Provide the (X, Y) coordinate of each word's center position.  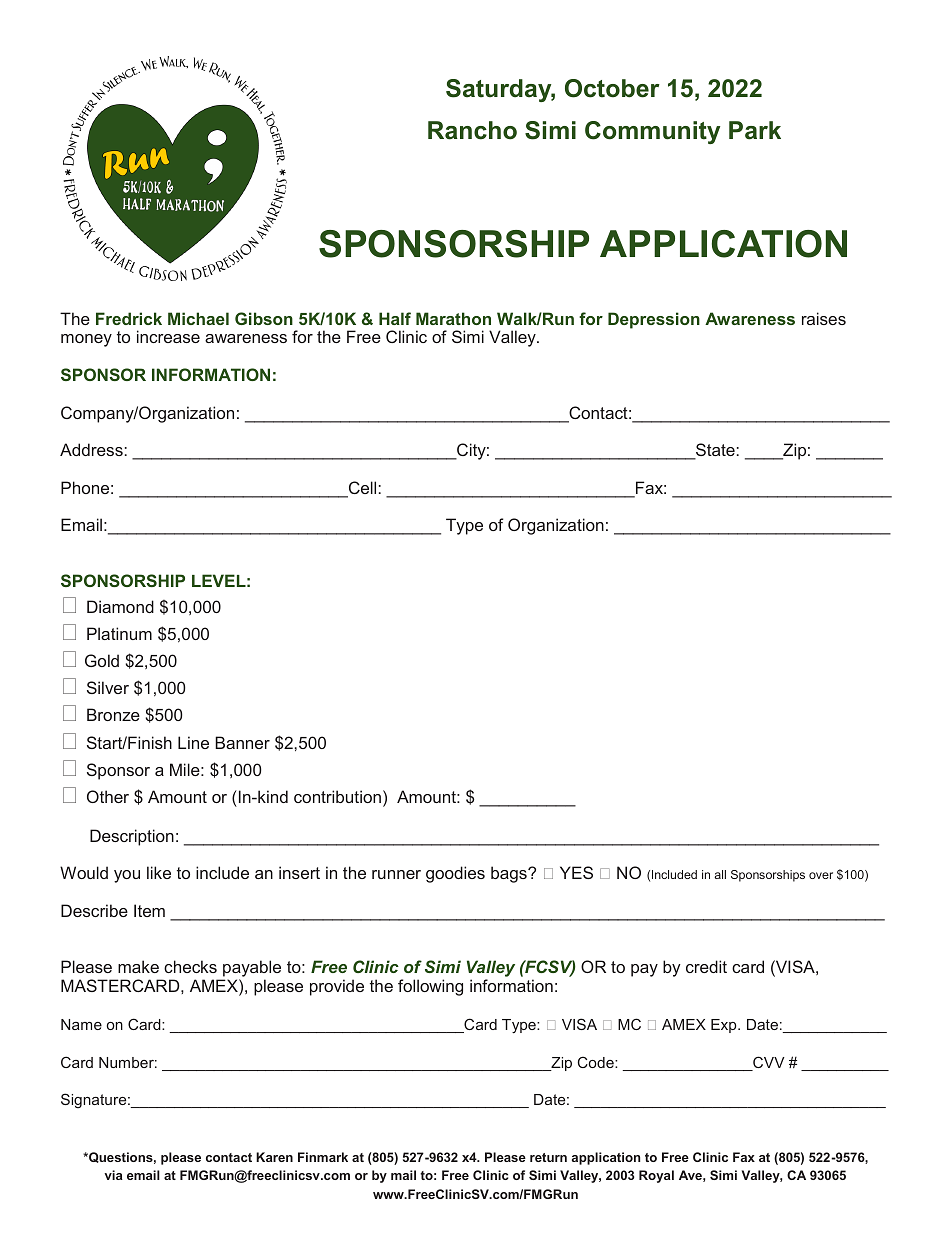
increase (168, 336)
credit (706, 966)
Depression (654, 320)
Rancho (472, 130)
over (821, 875)
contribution (337, 796)
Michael (198, 318)
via (113, 1175)
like (159, 872)
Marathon (453, 318)
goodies (455, 874)
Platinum (119, 633)
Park (755, 130)
